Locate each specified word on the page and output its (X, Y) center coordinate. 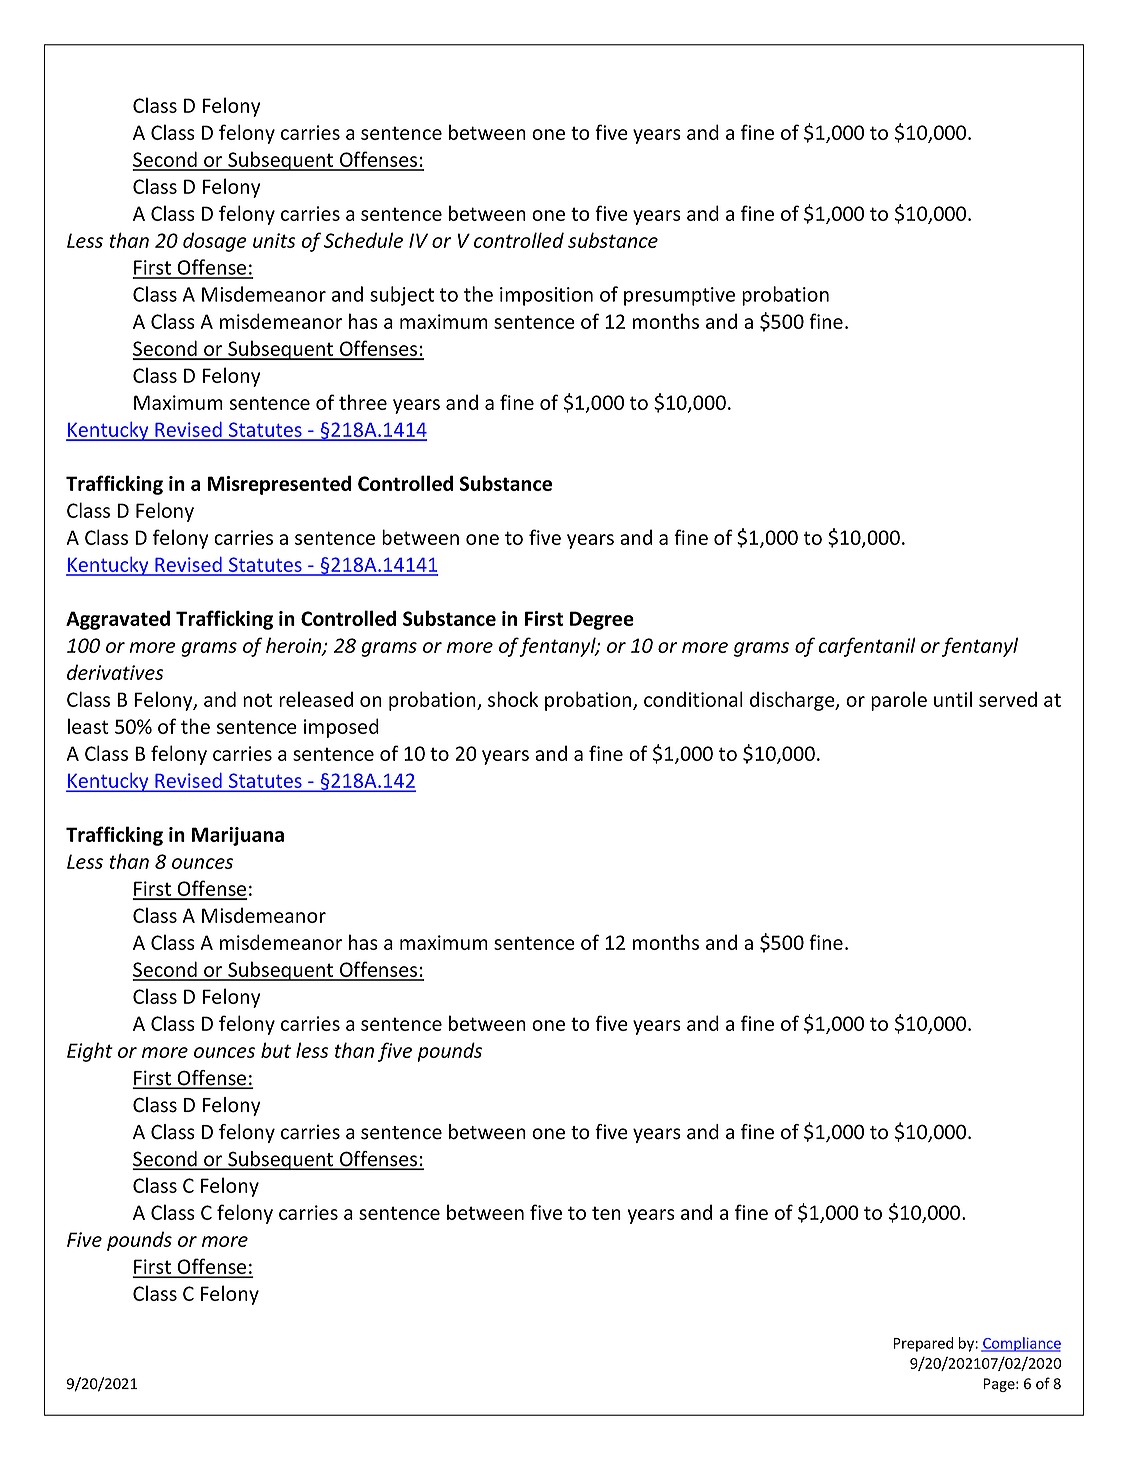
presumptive (679, 296)
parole (899, 701)
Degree (602, 620)
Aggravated (118, 620)
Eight (90, 1052)
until (953, 699)
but (276, 1050)
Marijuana (238, 836)
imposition (546, 296)
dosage (215, 242)
